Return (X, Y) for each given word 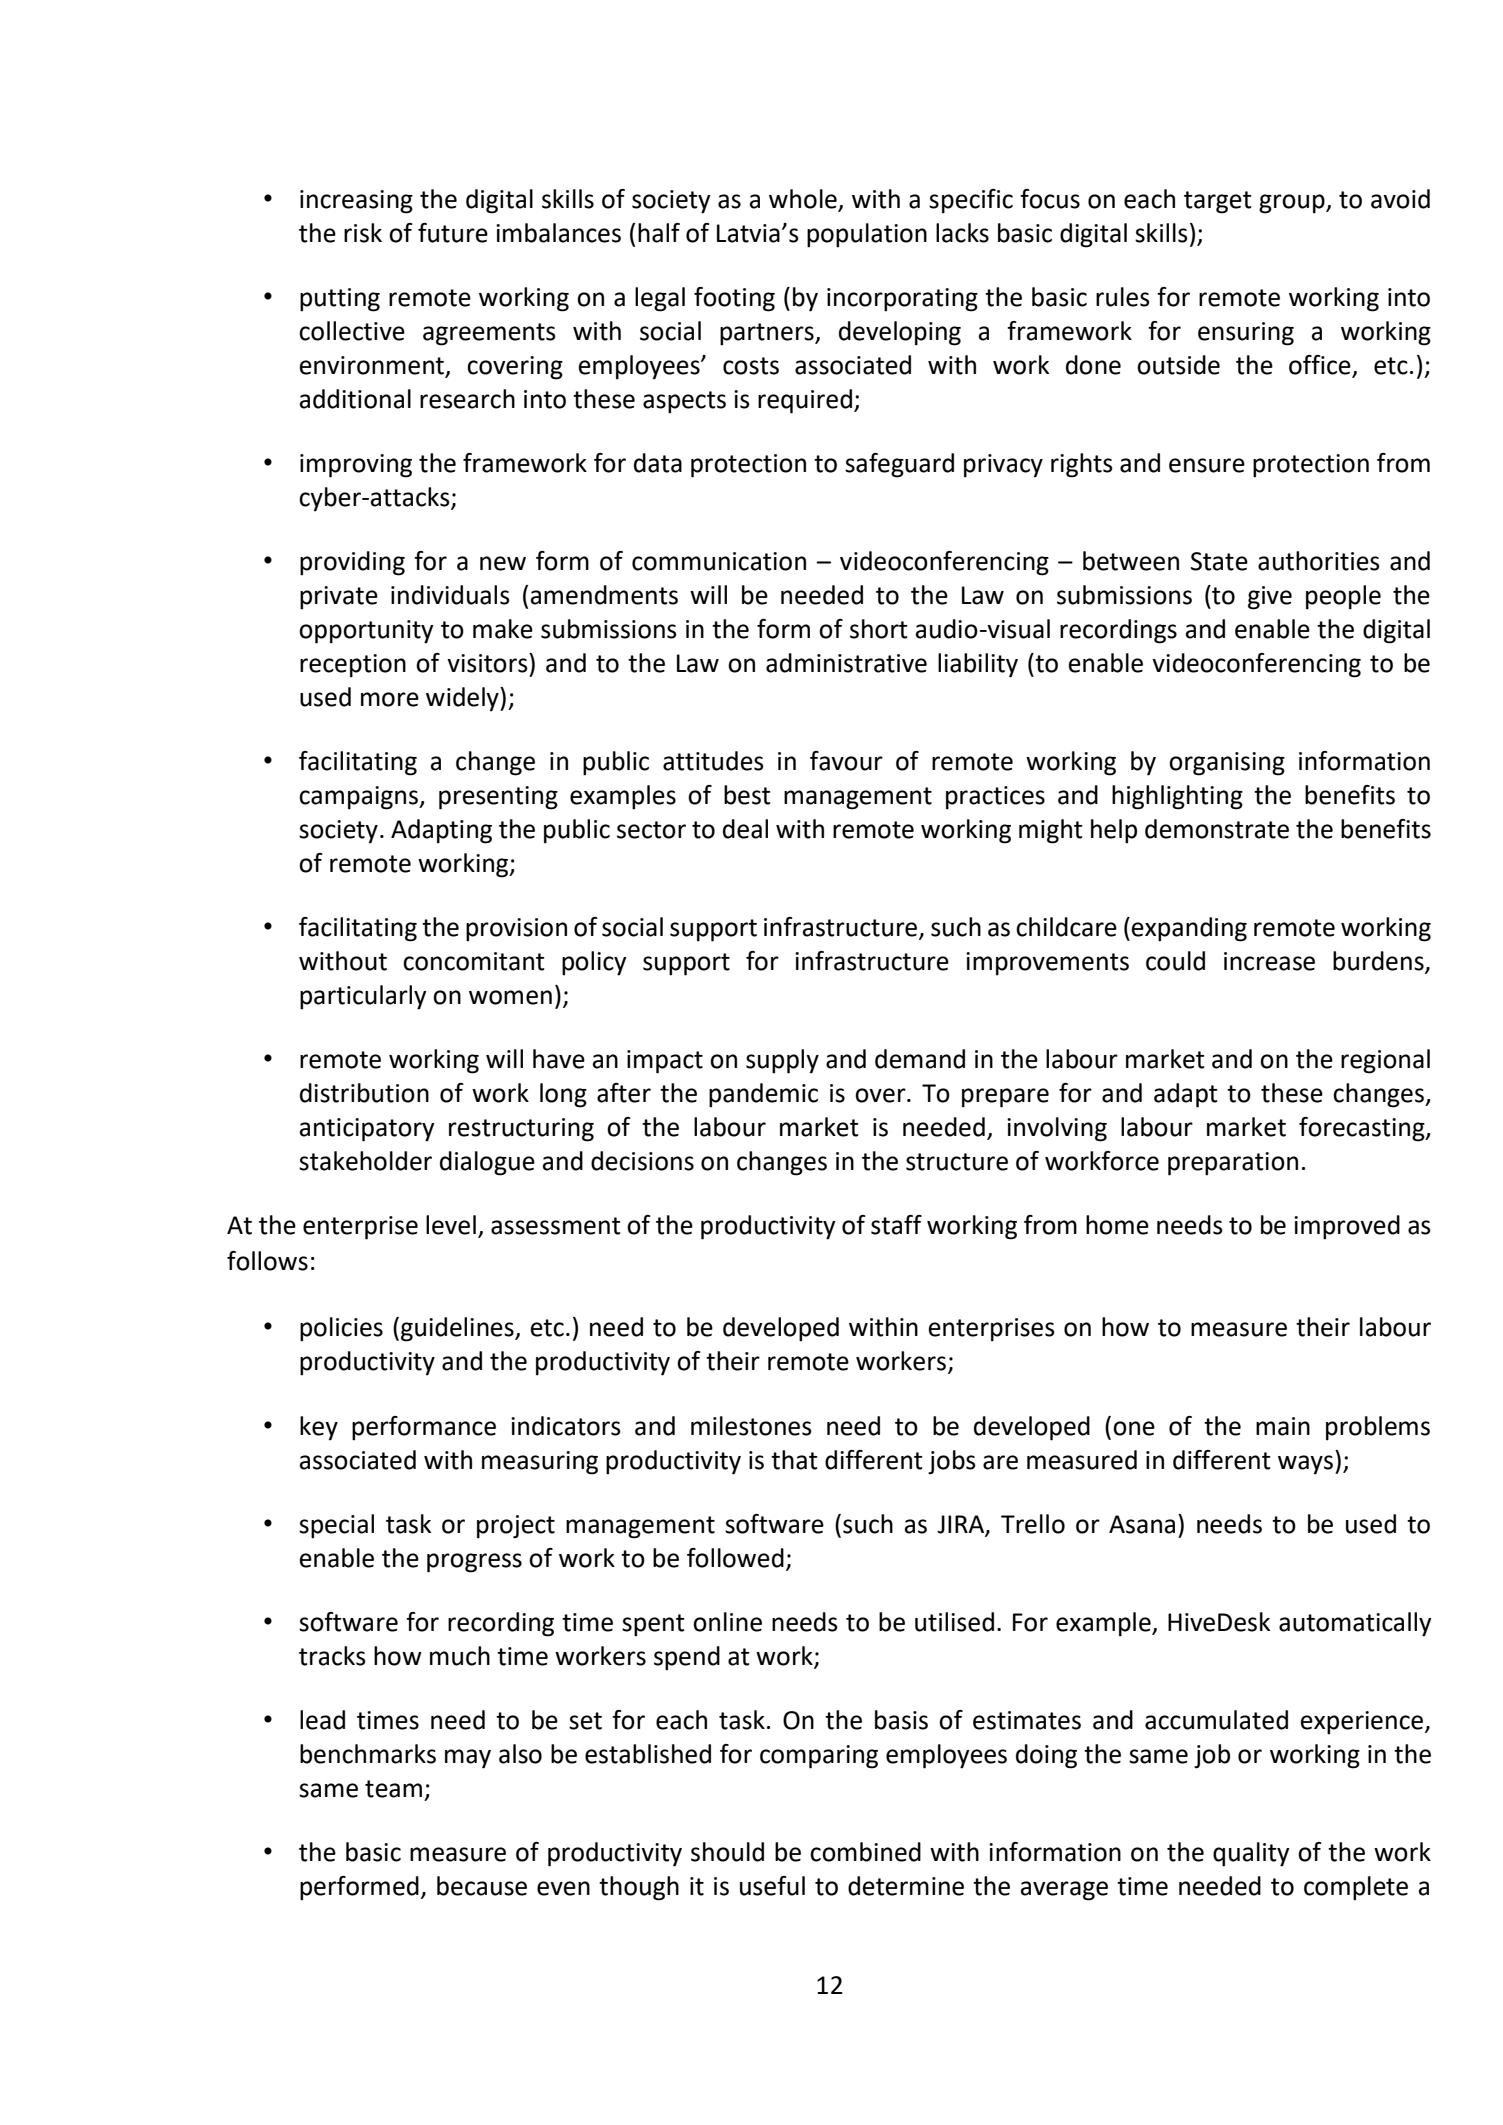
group (1293, 204)
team (393, 1789)
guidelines (458, 1329)
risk (363, 233)
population (867, 235)
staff (896, 1225)
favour (846, 761)
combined (865, 1852)
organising (1227, 764)
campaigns (359, 798)
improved (1347, 1227)
